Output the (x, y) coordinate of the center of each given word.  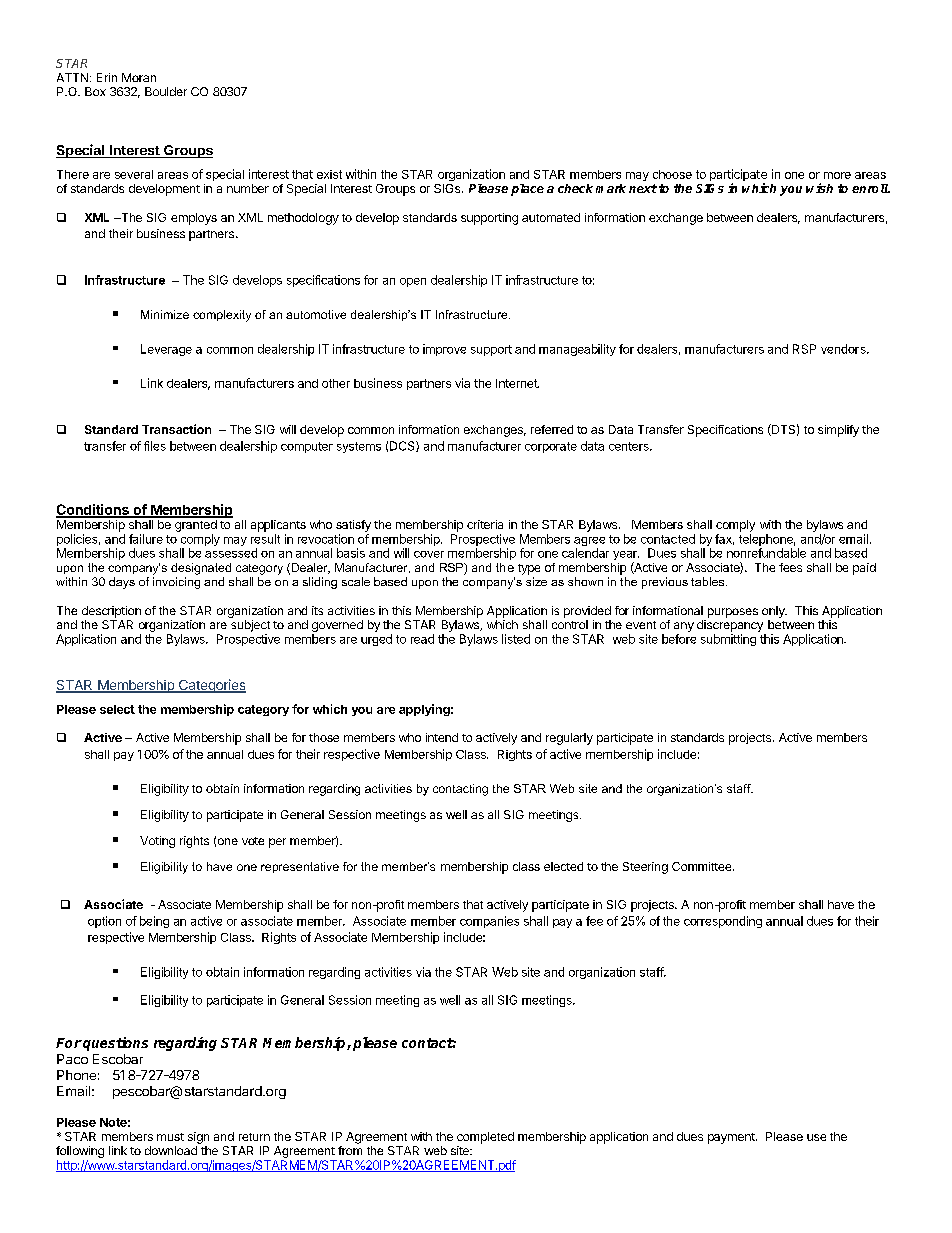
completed (485, 1138)
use (816, 1137)
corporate (551, 447)
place (527, 190)
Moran (139, 77)
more (837, 175)
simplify (838, 431)
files (155, 446)
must (170, 1137)
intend (442, 737)
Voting (157, 842)
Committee (703, 866)
